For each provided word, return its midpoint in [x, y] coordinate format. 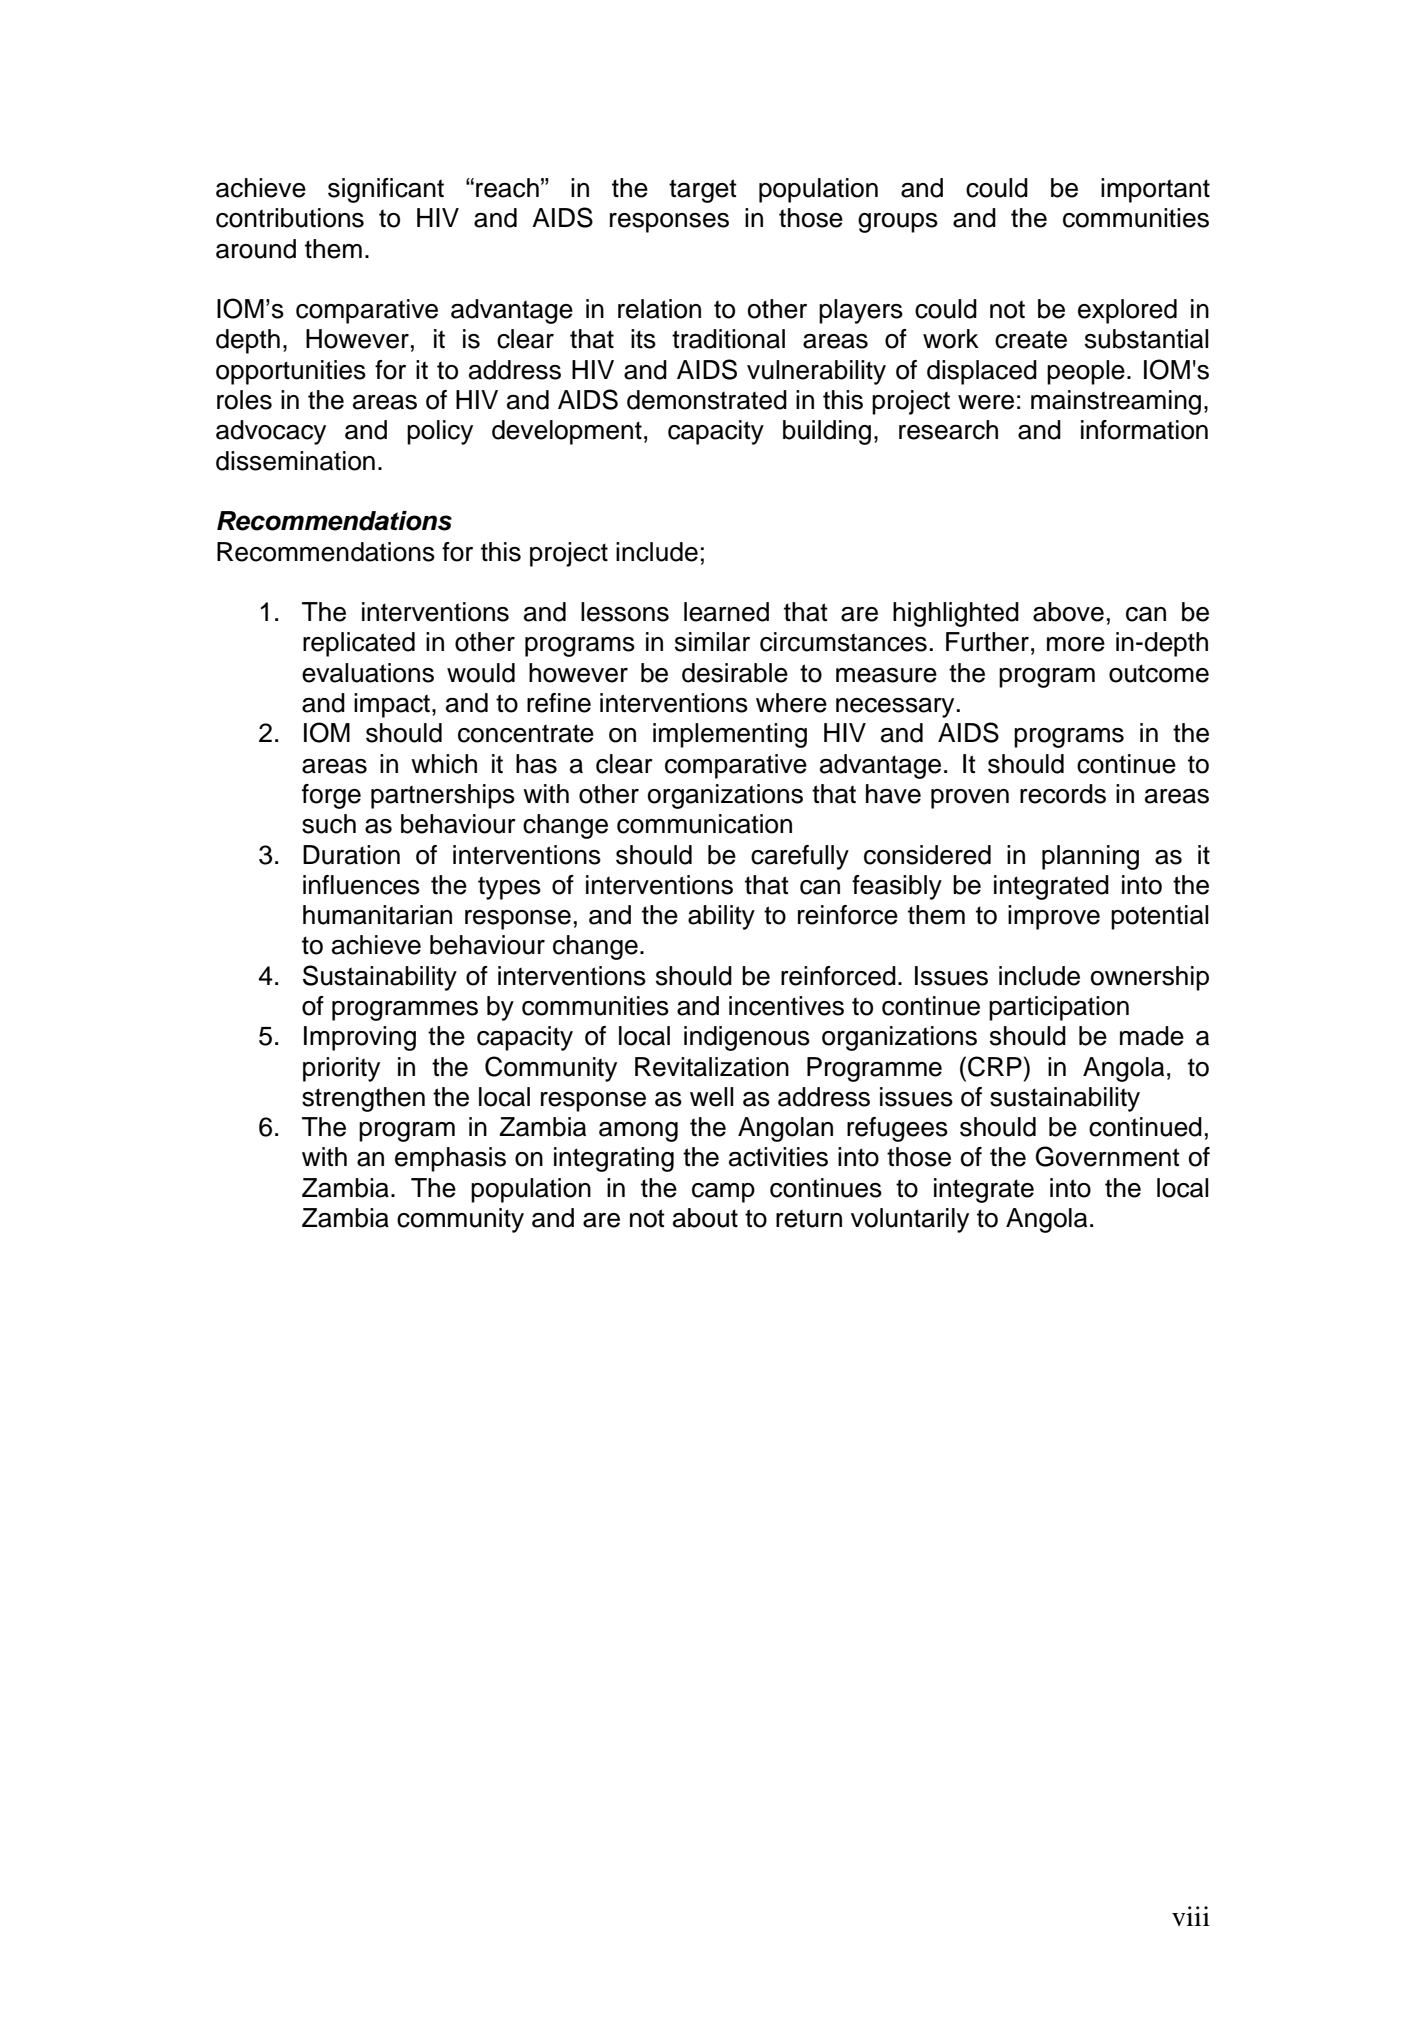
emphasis [450, 1159]
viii [1191, 1916]
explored [1127, 311]
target [703, 191]
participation [1059, 1008]
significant [386, 190]
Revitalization [712, 1067]
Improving [360, 1038]
